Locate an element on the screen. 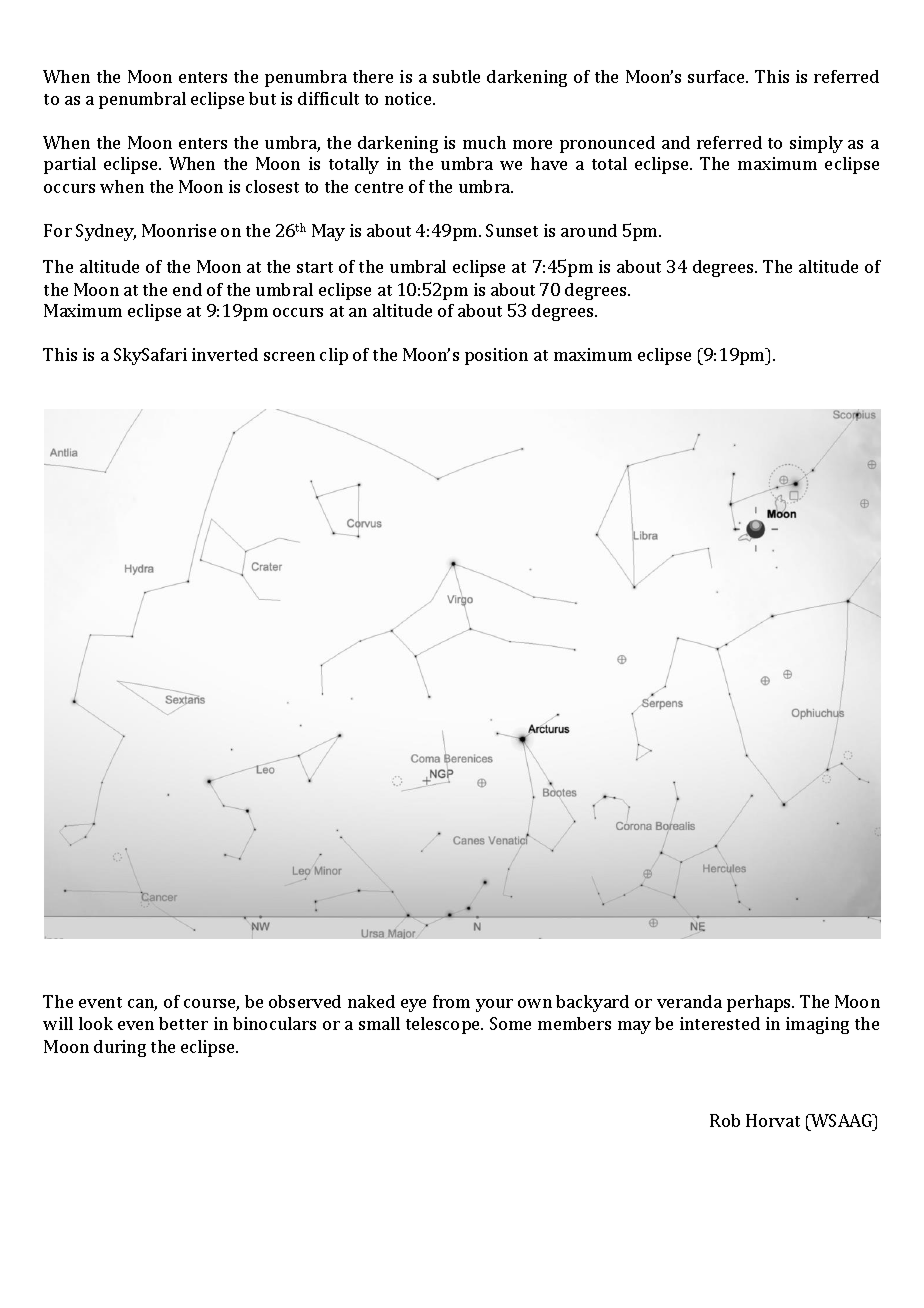 The width and height of the screenshot is (924, 1308). surface is located at coordinates (717, 76).
